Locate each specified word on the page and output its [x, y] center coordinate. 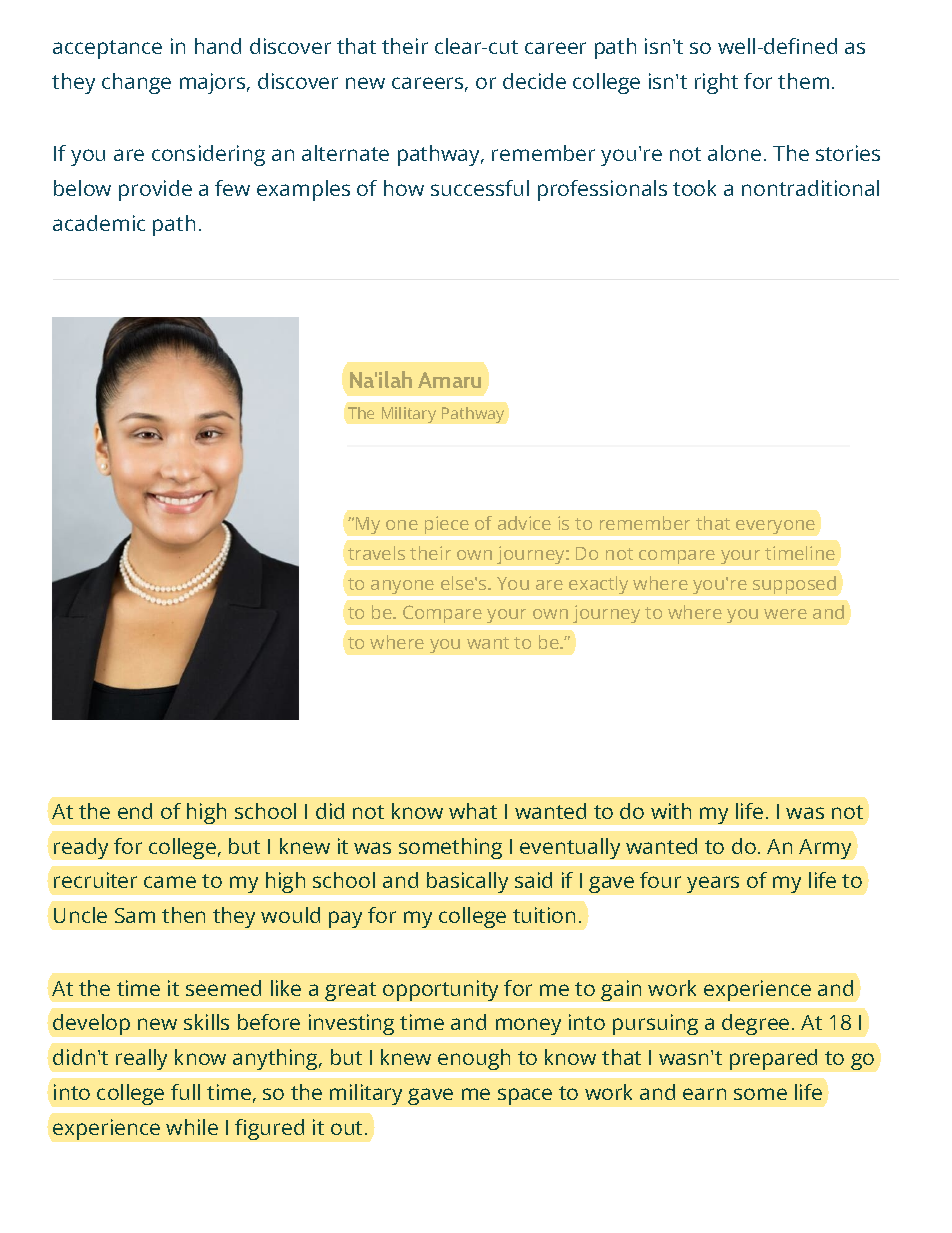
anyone [402, 587]
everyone [775, 527]
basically [467, 882]
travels [376, 553]
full [185, 1092]
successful [480, 188]
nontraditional [810, 188]
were [785, 614]
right [716, 83]
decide [534, 81]
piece [447, 525]
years [713, 884]
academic [99, 223]
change [136, 83]
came [170, 882]
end [135, 811]
